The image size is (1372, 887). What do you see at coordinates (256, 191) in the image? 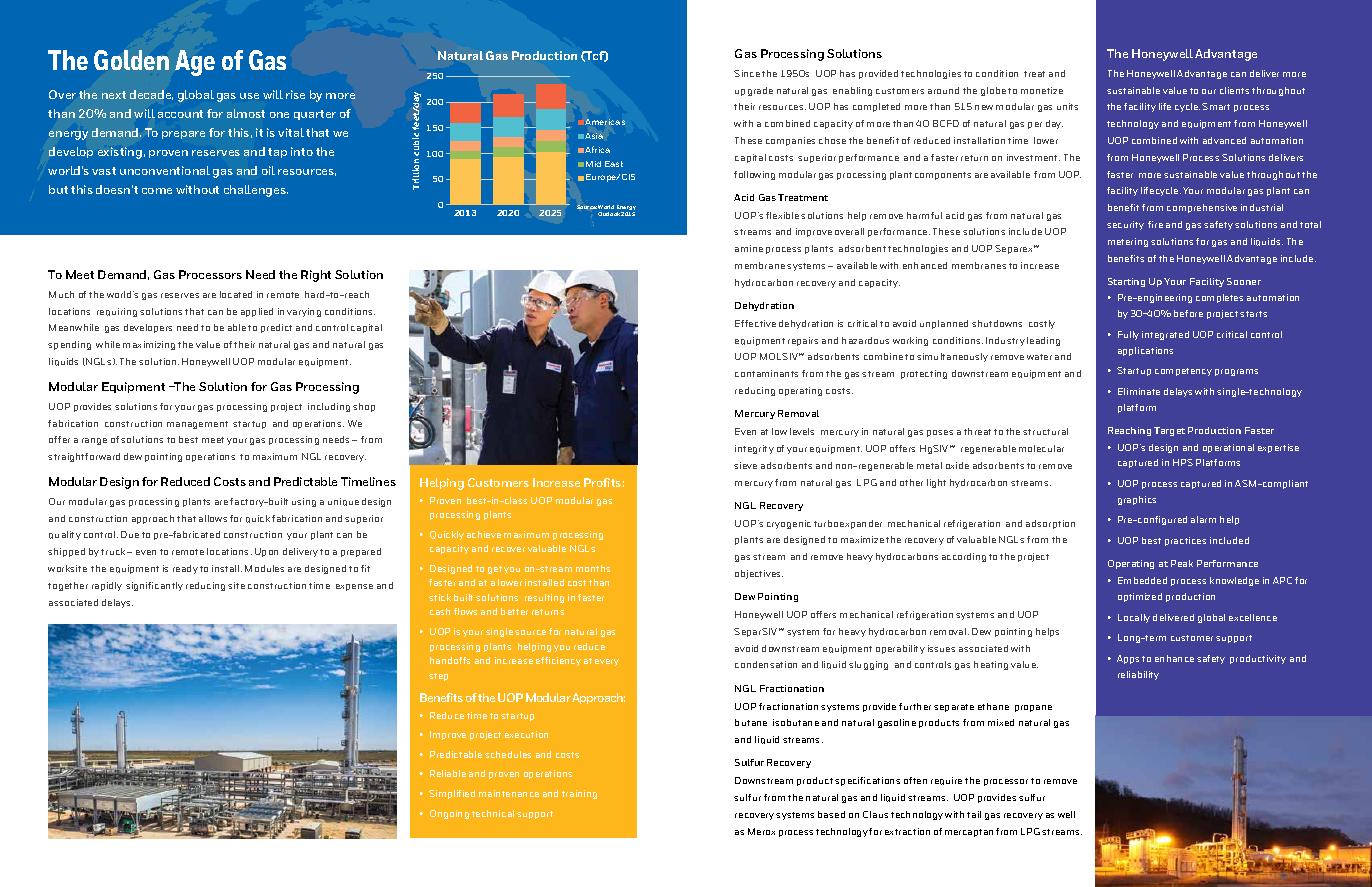
I see `challenges` at bounding box center [256, 191].
